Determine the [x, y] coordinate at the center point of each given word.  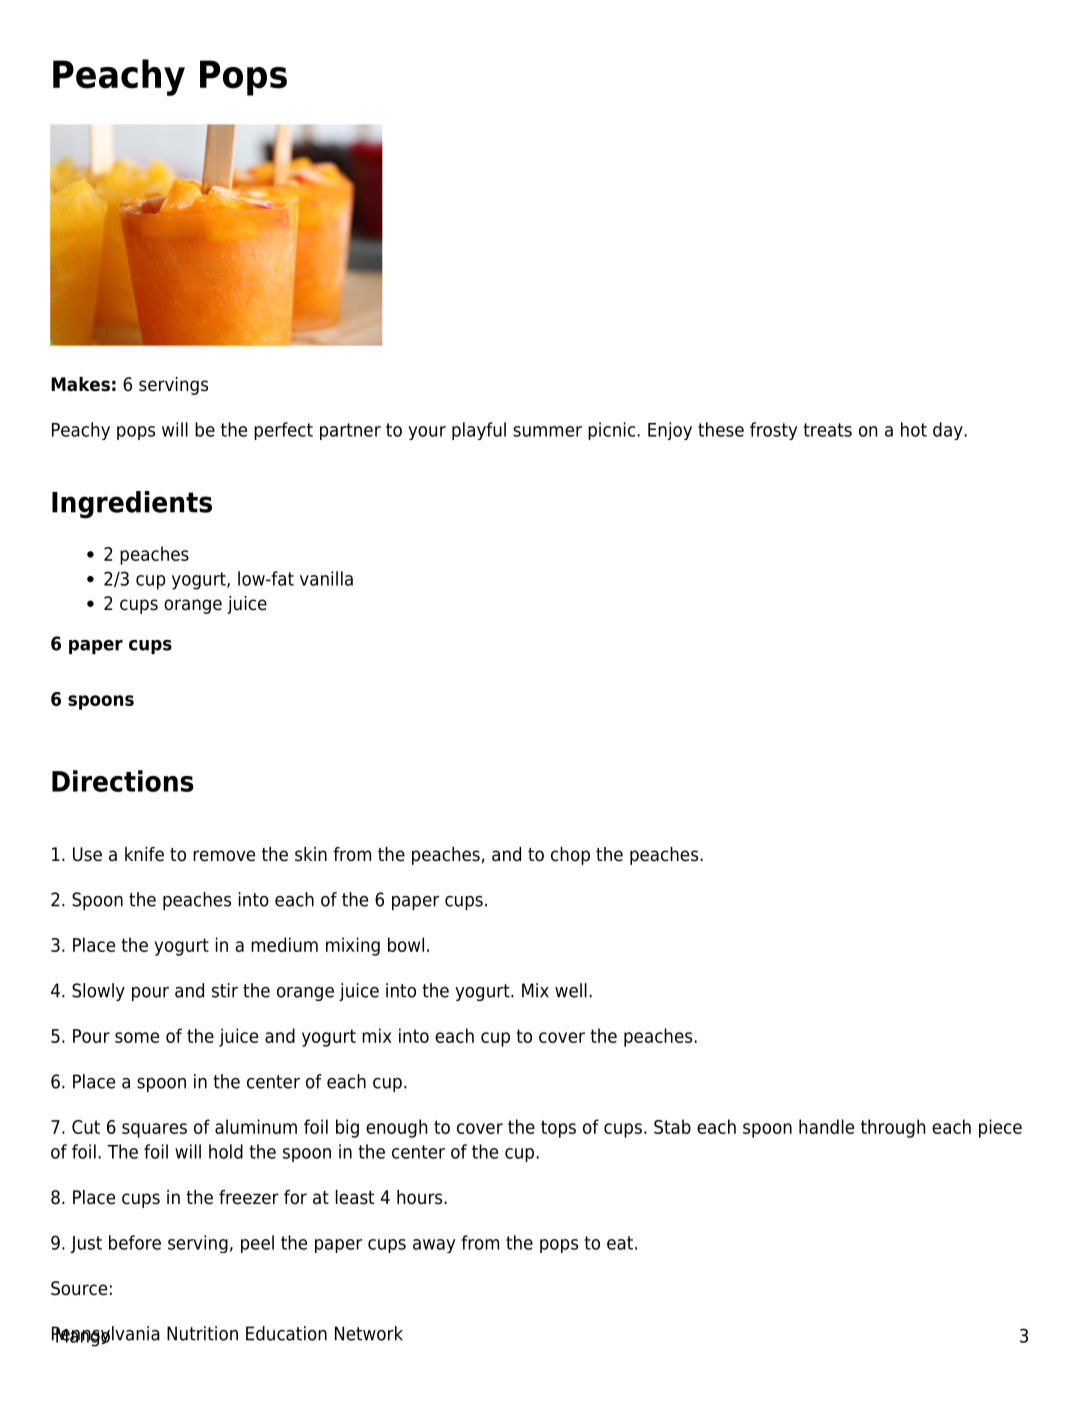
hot [914, 429]
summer [547, 431]
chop [570, 856]
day [949, 431]
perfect [283, 431]
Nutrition [202, 1333]
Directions [123, 781]
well [571, 990]
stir [225, 990]
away [434, 1246]
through [893, 1128]
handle [826, 1126]
